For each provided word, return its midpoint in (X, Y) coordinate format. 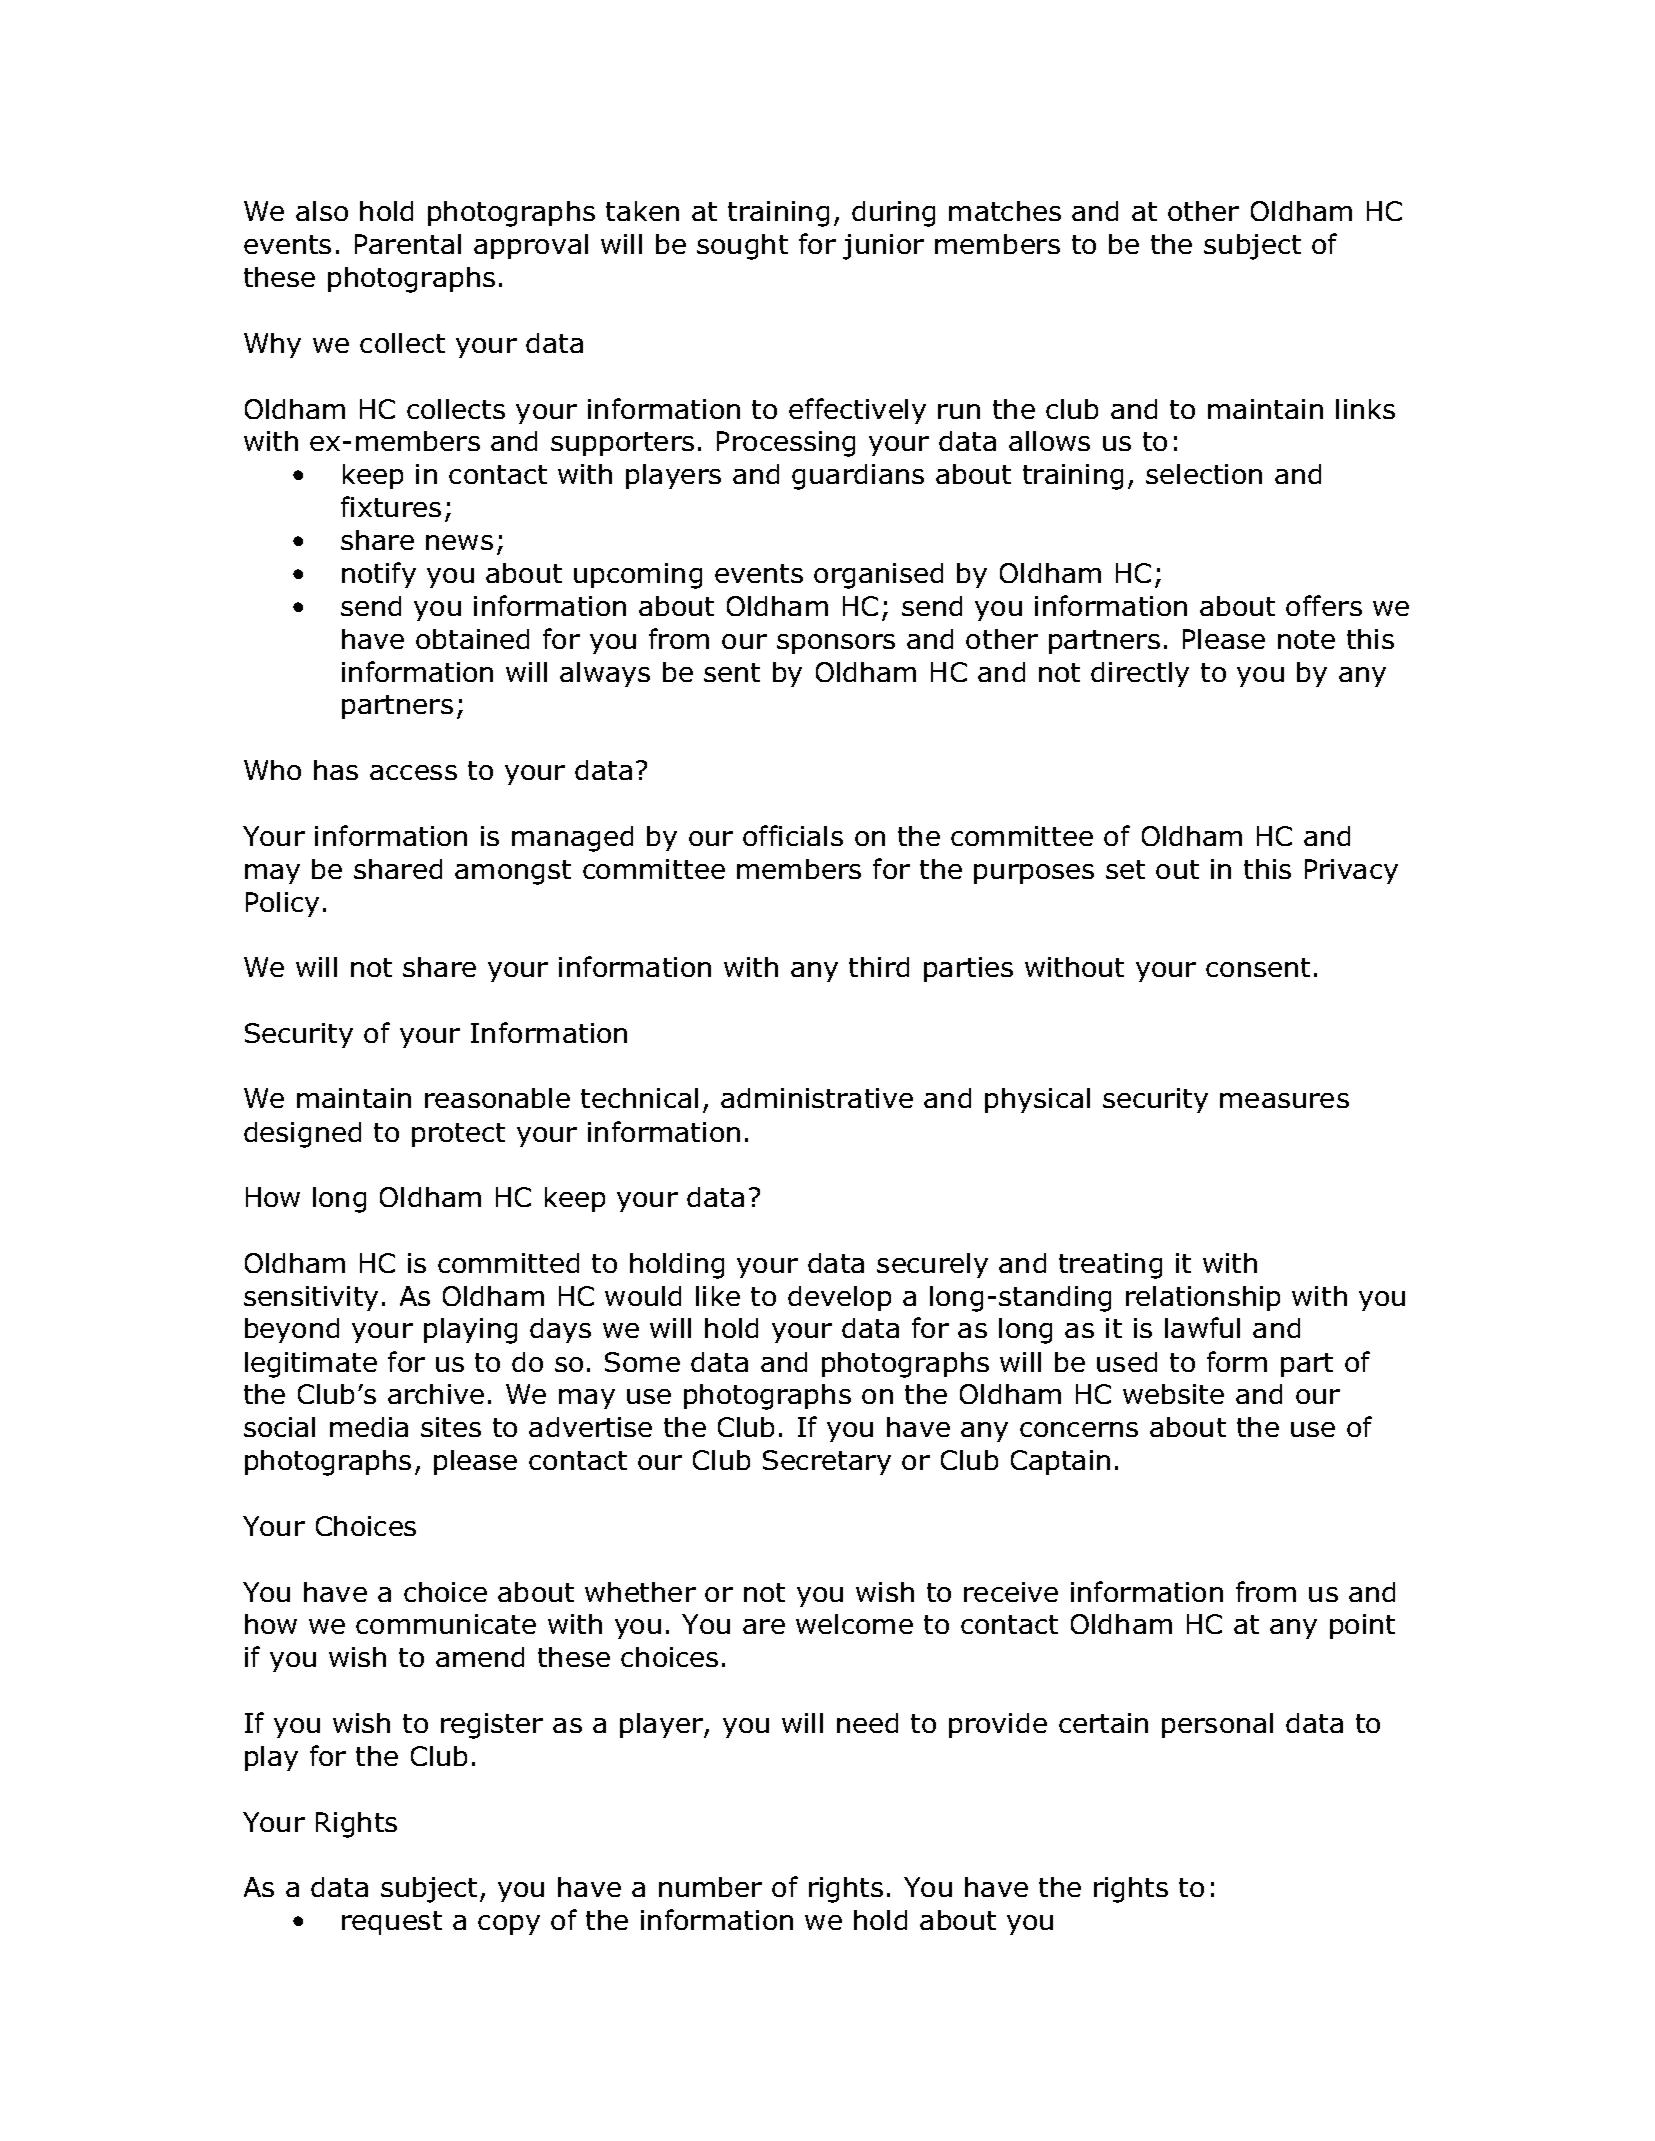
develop (839, 1298)
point (1362, 1626)
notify (379, 575)
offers (1324, 605)
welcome (854, 1624)
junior (883, 247)
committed (508, 1263)
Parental (408, 244)
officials (793, 835)
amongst (513, 872)
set (1125, 869)
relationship (1203, 1298)
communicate (446, 1624)
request (392, 1923)
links (1365, 409)
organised (878, 576)
